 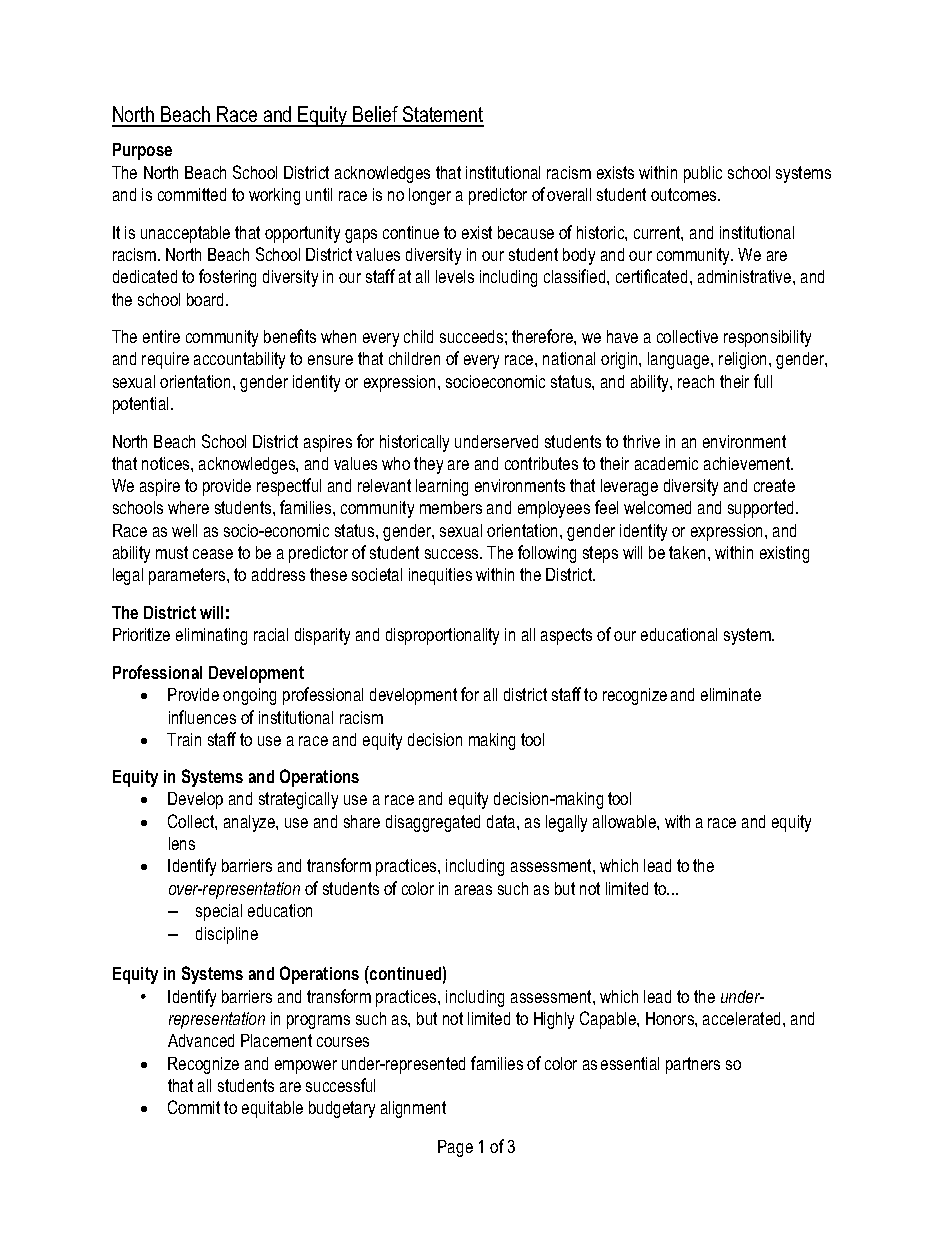 What do you see at coordinates (202, 717) in the page?
I see `influences` at bounding box center [202, 717].
